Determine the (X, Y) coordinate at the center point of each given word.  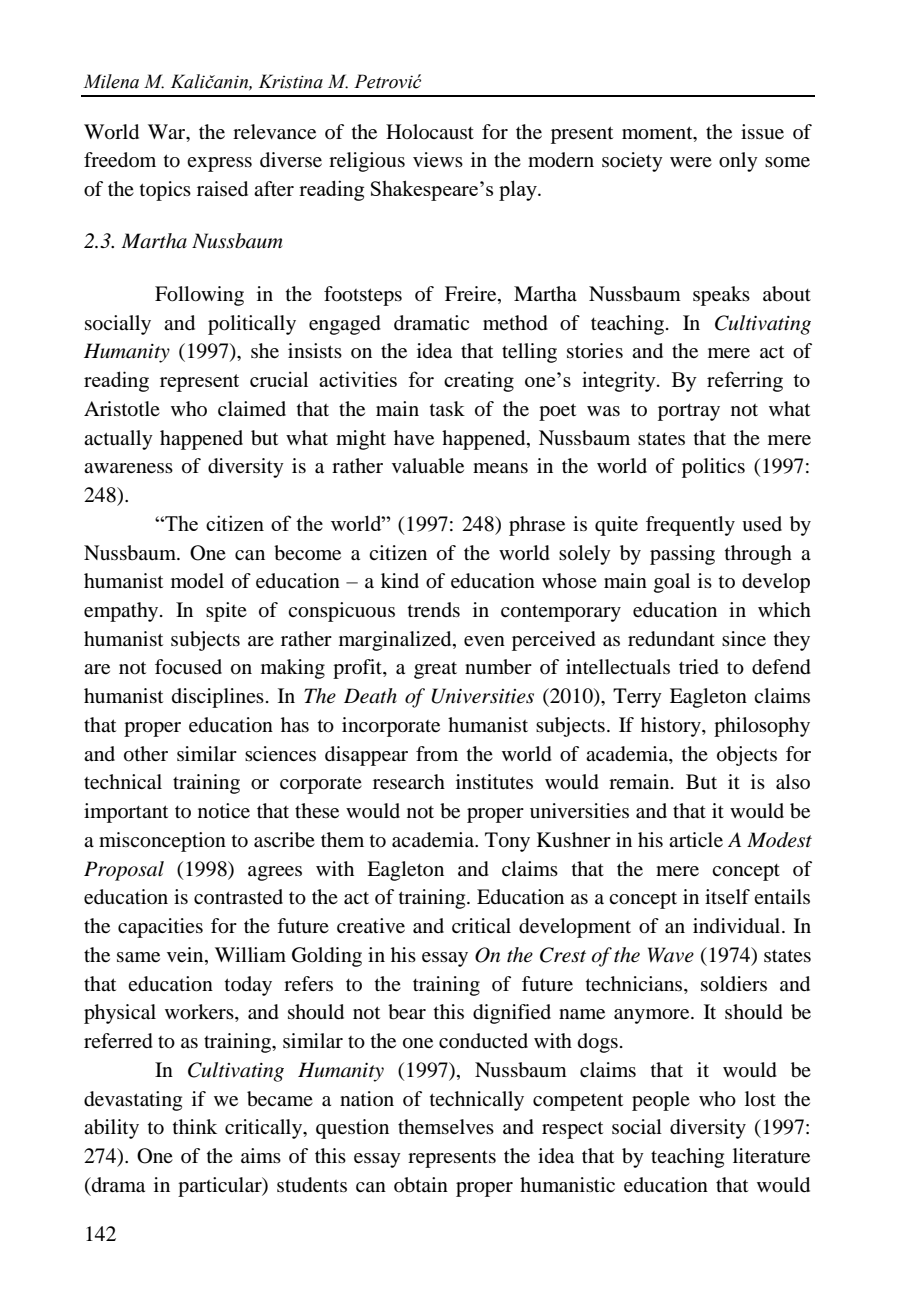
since (744, 638)
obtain (421, 1185)
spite (226, 612)
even (484, 641)
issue (762, 131)
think (195, 1126)
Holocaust (430, 131)
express (219, 164)
